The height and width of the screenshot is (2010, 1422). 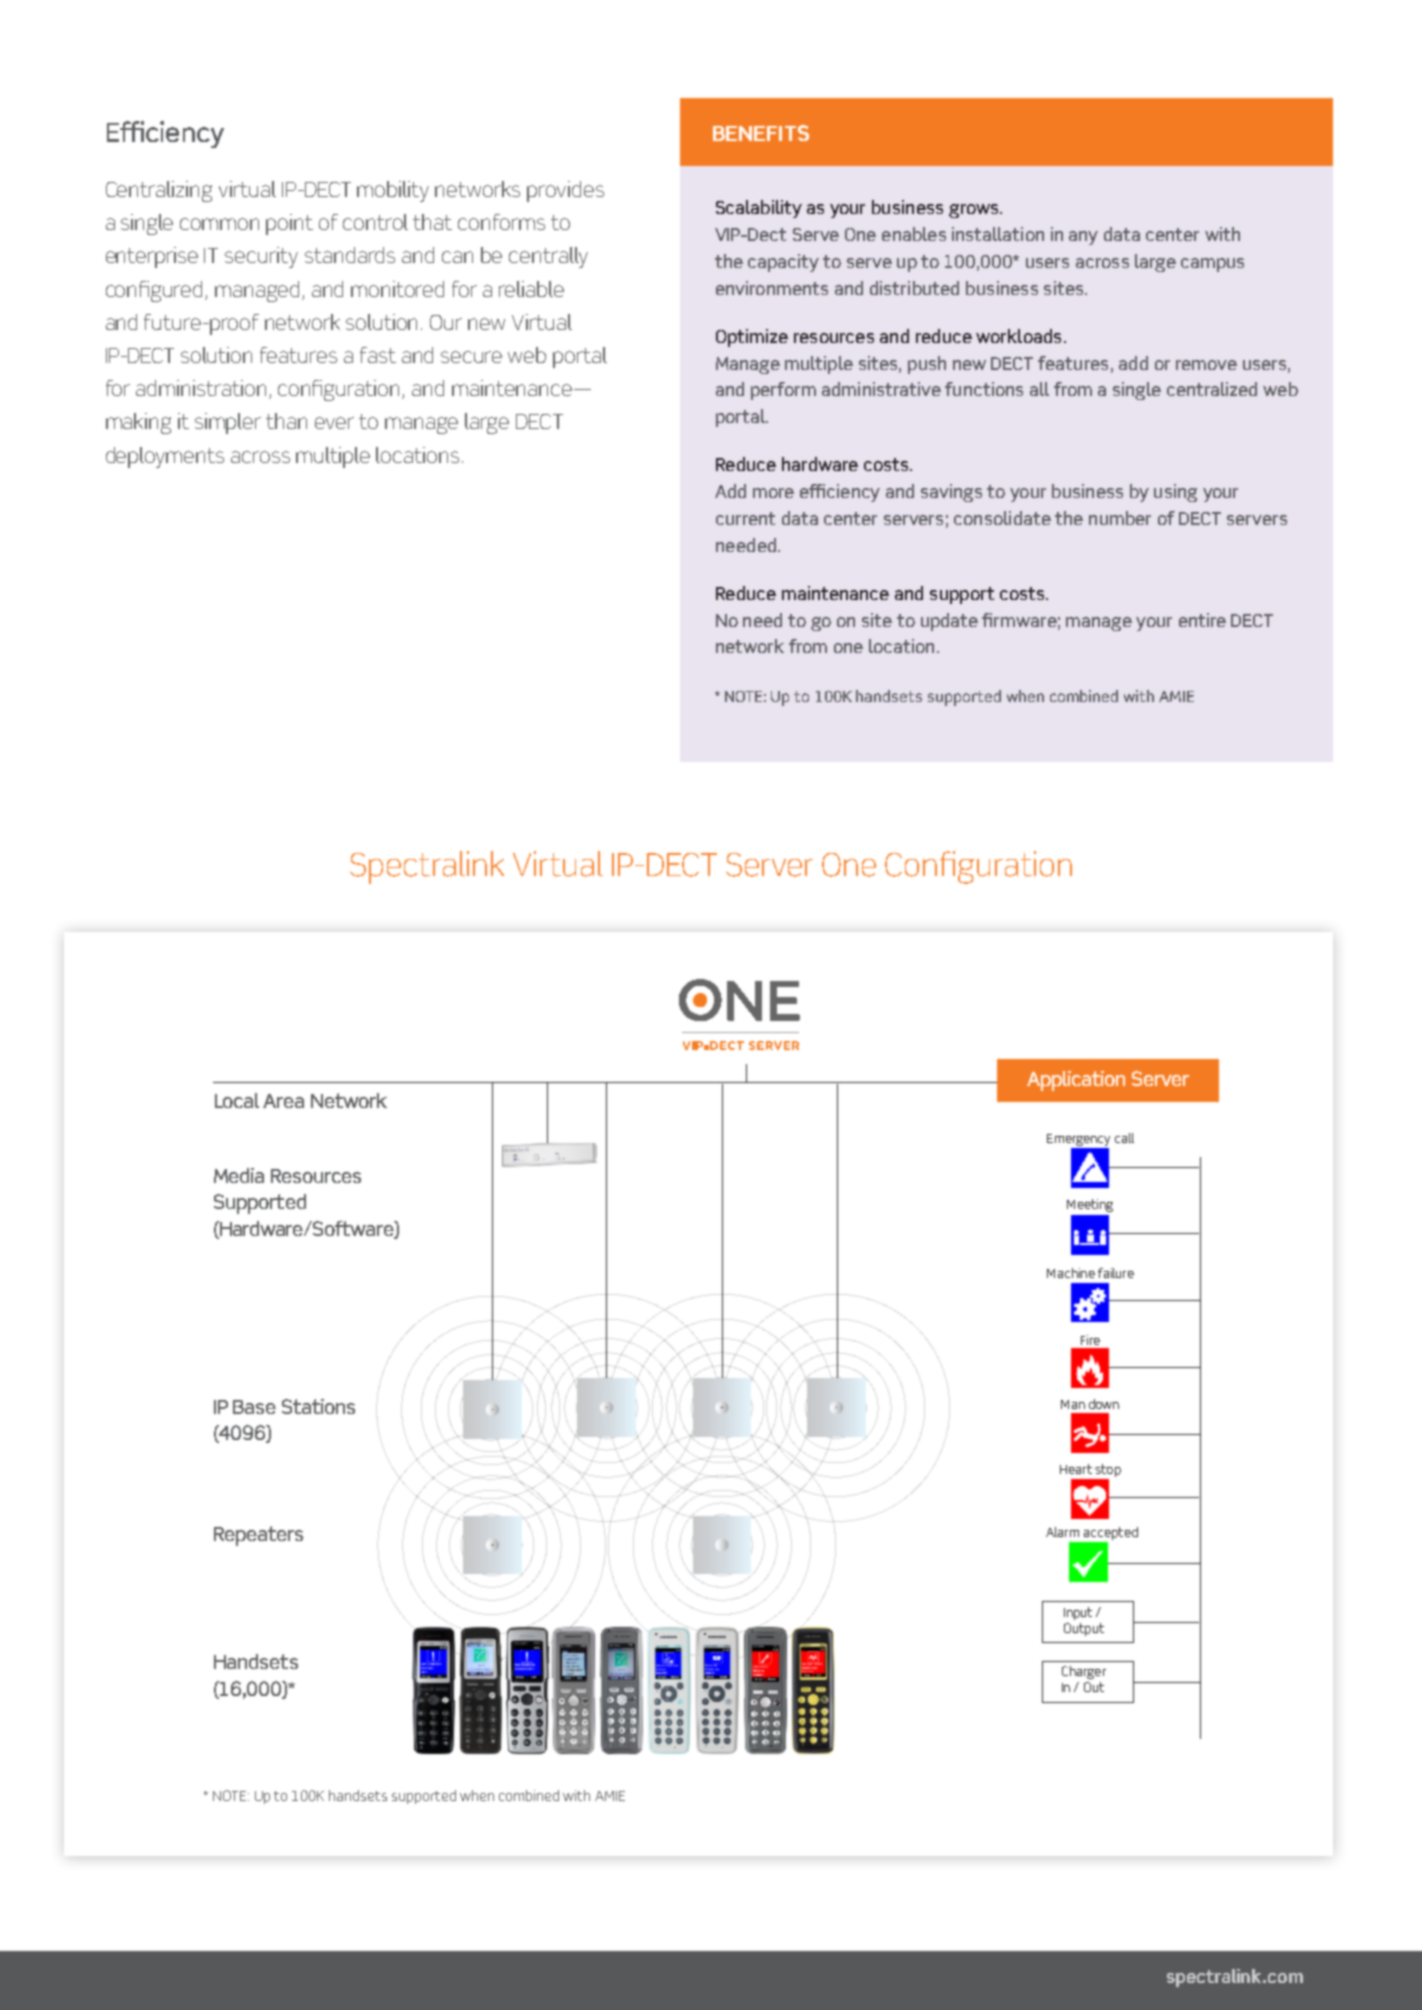 I want to click on Application, so click(x=1076, y=1081).
